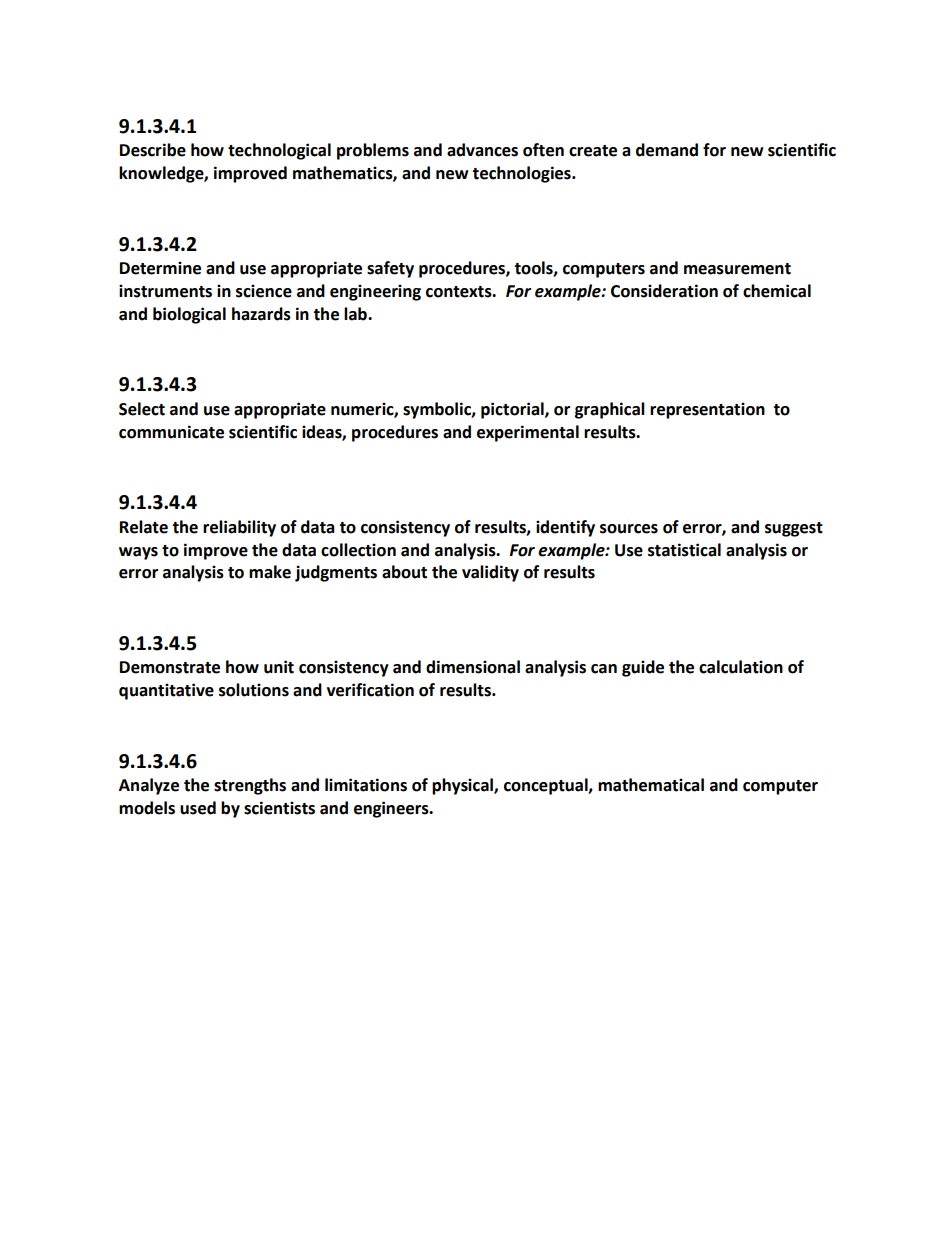 This page has width=952, height=1233. I want to click on reliability, so click(239, 528).
